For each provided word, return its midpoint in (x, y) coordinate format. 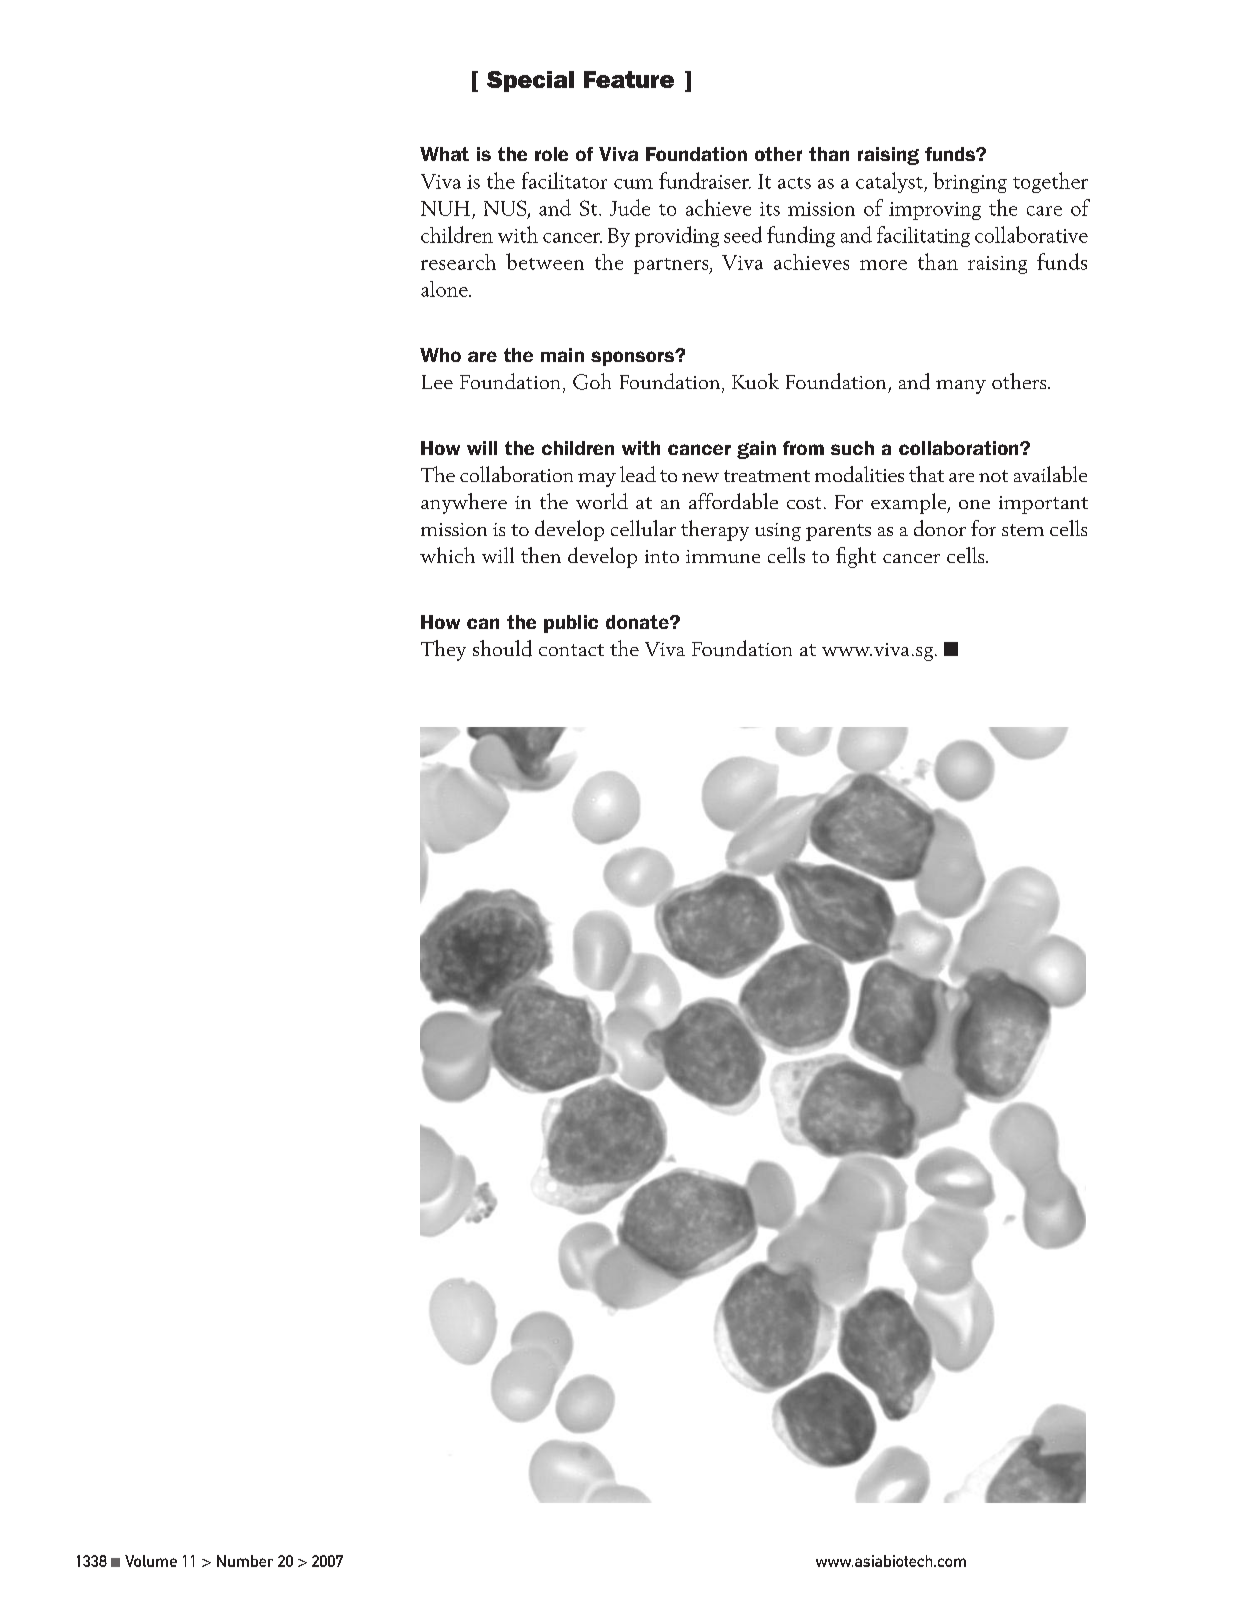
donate (638, 622)
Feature (629, 79)
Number (245, 1561)
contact (571, 650)
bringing (970, 182)
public (571, 624)
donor (940, 528)
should (502, 648)
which (447, 555)
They (443, 650)
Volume (151, 1561)
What (444, 154)
